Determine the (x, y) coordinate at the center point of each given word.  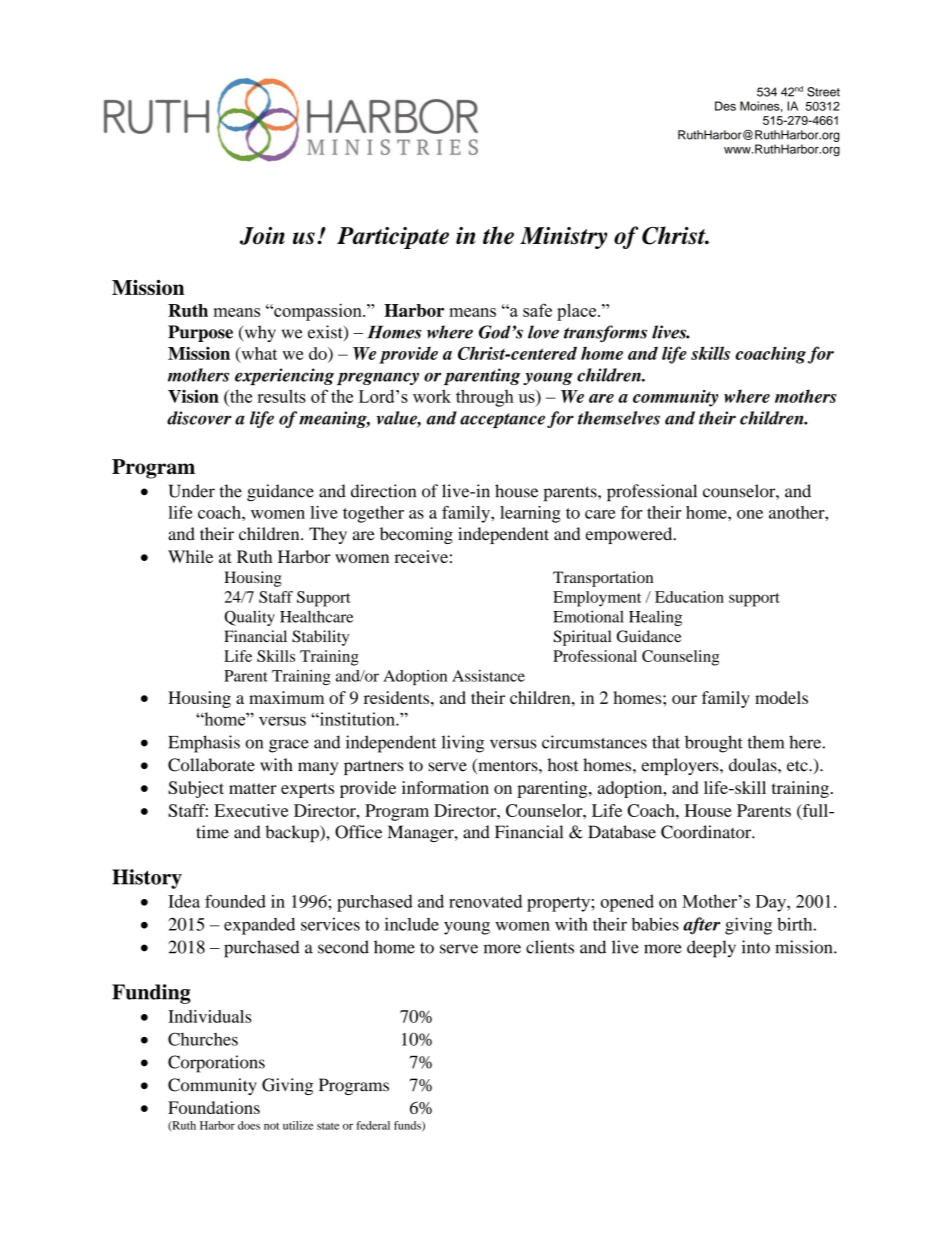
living (463, 744)
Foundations (214, 1107)
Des (725, 106)
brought (714, 744)
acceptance (502, 420)
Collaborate (211, 765)
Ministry (563, 238)
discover (199, 418)
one (750, 514)
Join (262, 236)
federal (373, 1125)
